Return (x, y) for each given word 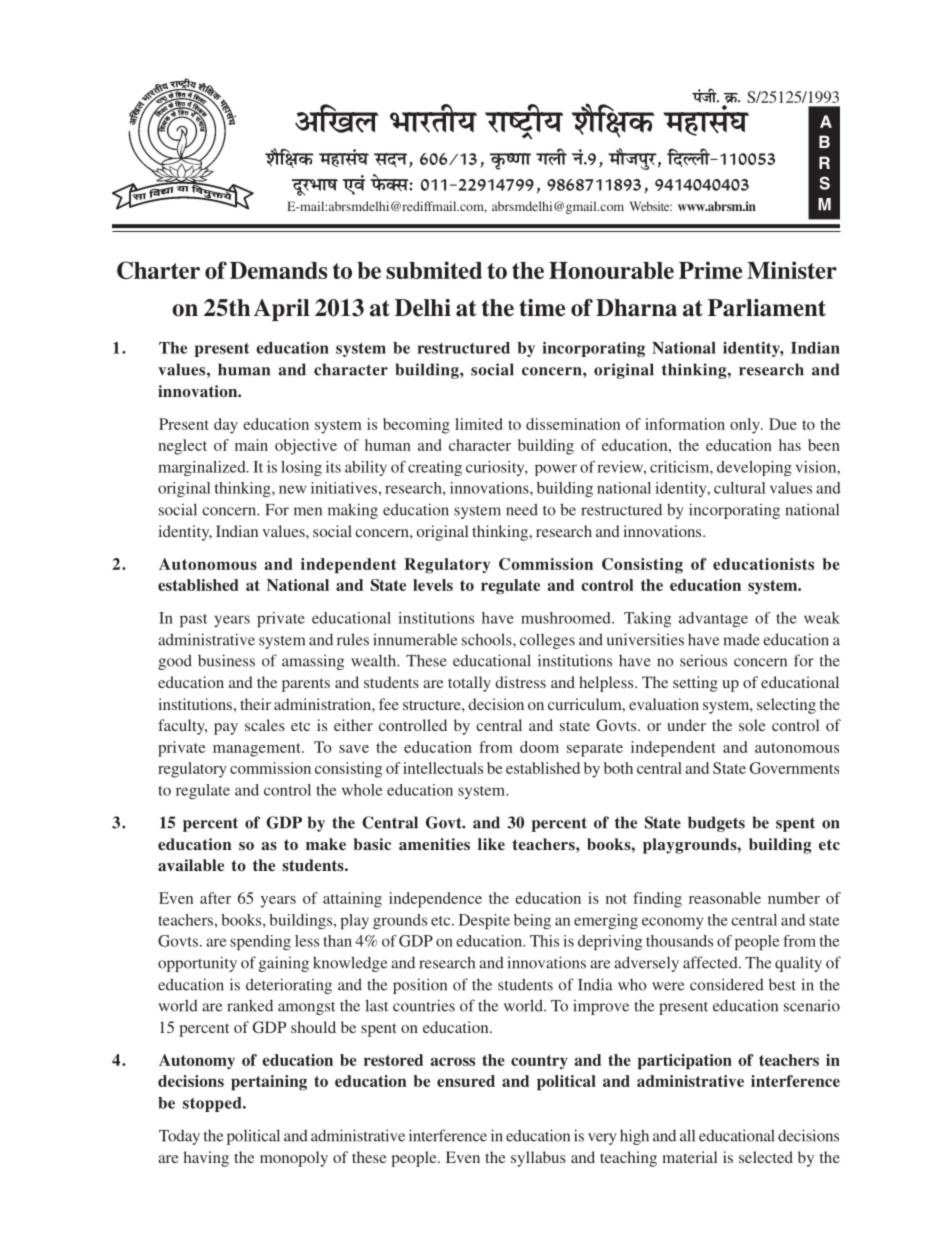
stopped (213, 1104)
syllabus (538, 1159)
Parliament (767, 308)
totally (469, 684)
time (542, 308)
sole (752, 725)
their (255, 704)
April (282, 310)
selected (766, 1157)
